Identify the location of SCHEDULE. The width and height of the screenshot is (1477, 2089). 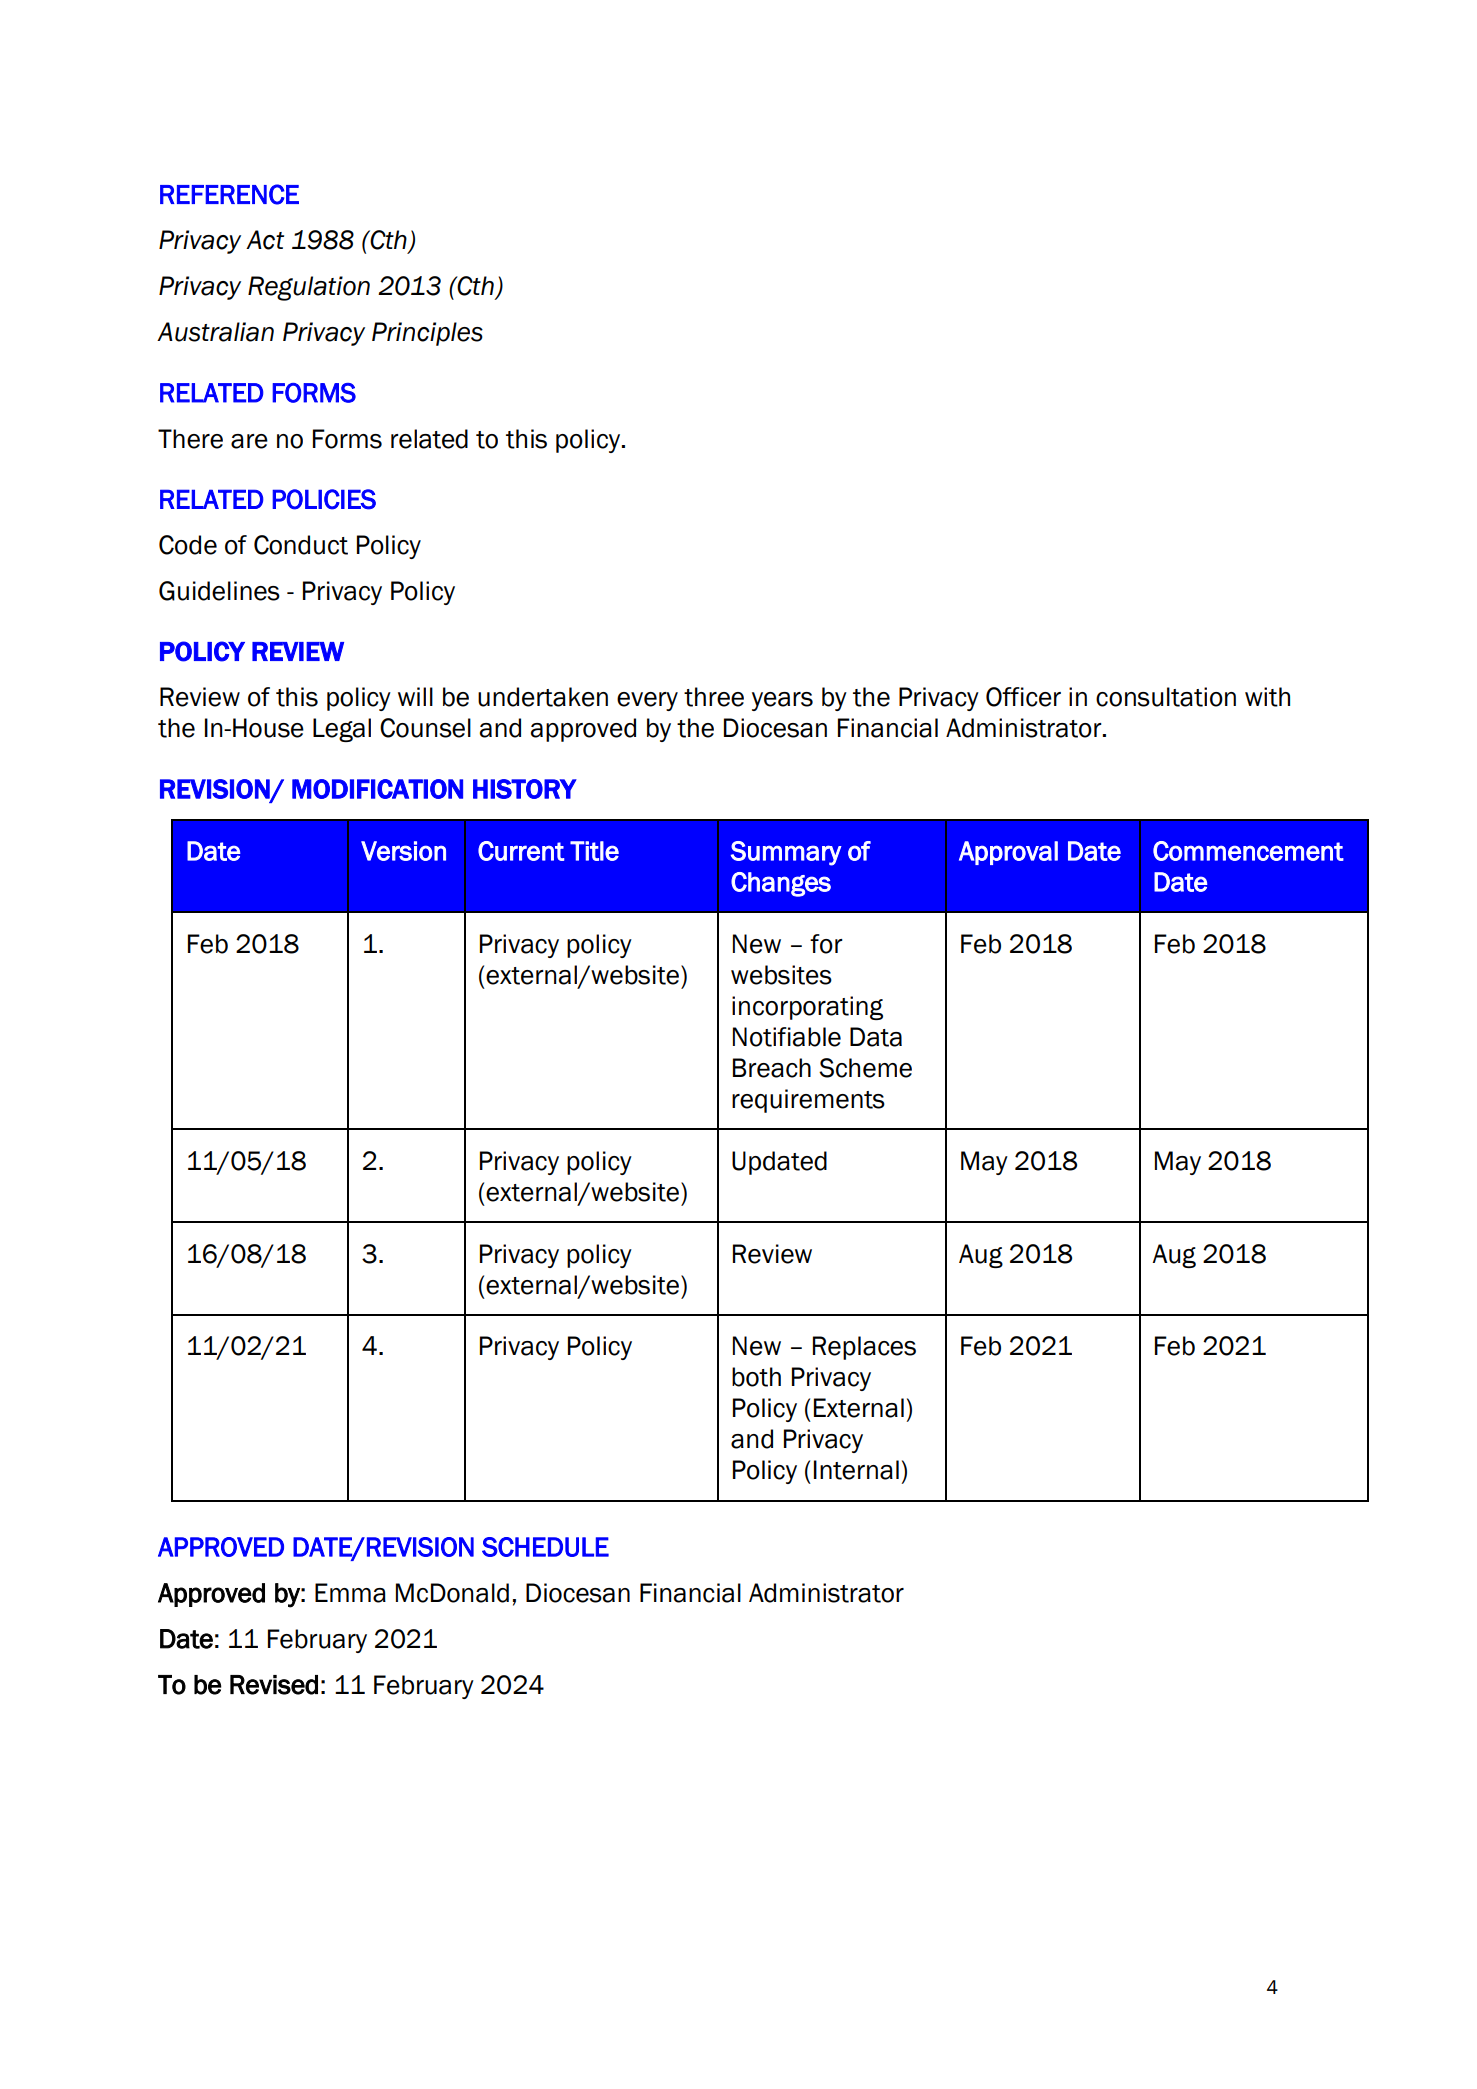
(545, 1547).
